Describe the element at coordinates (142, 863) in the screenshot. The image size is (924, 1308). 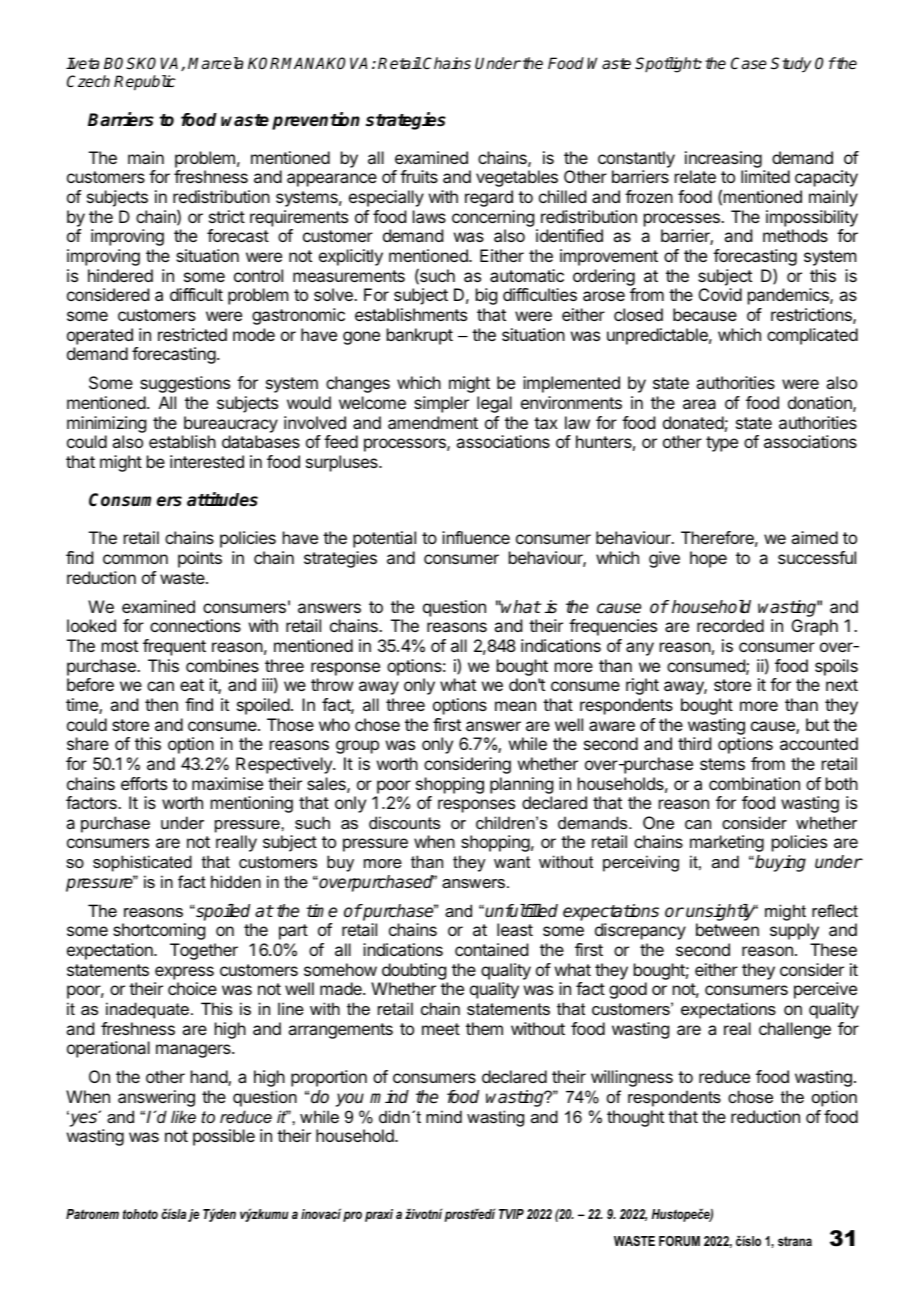
I see `sophisticated` at that location.
